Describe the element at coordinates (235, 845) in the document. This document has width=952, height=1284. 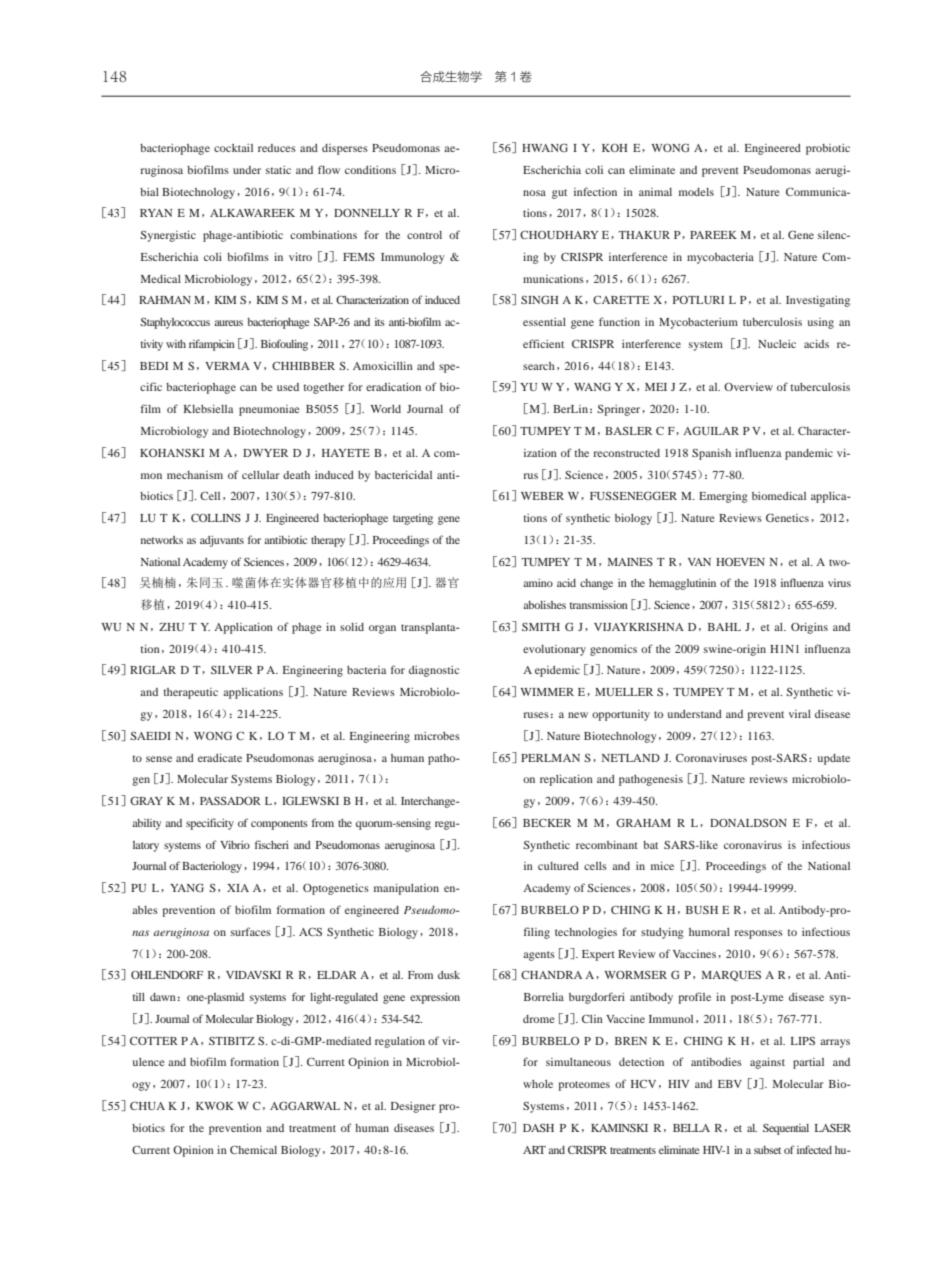
I see `Vibrio` at that location.
